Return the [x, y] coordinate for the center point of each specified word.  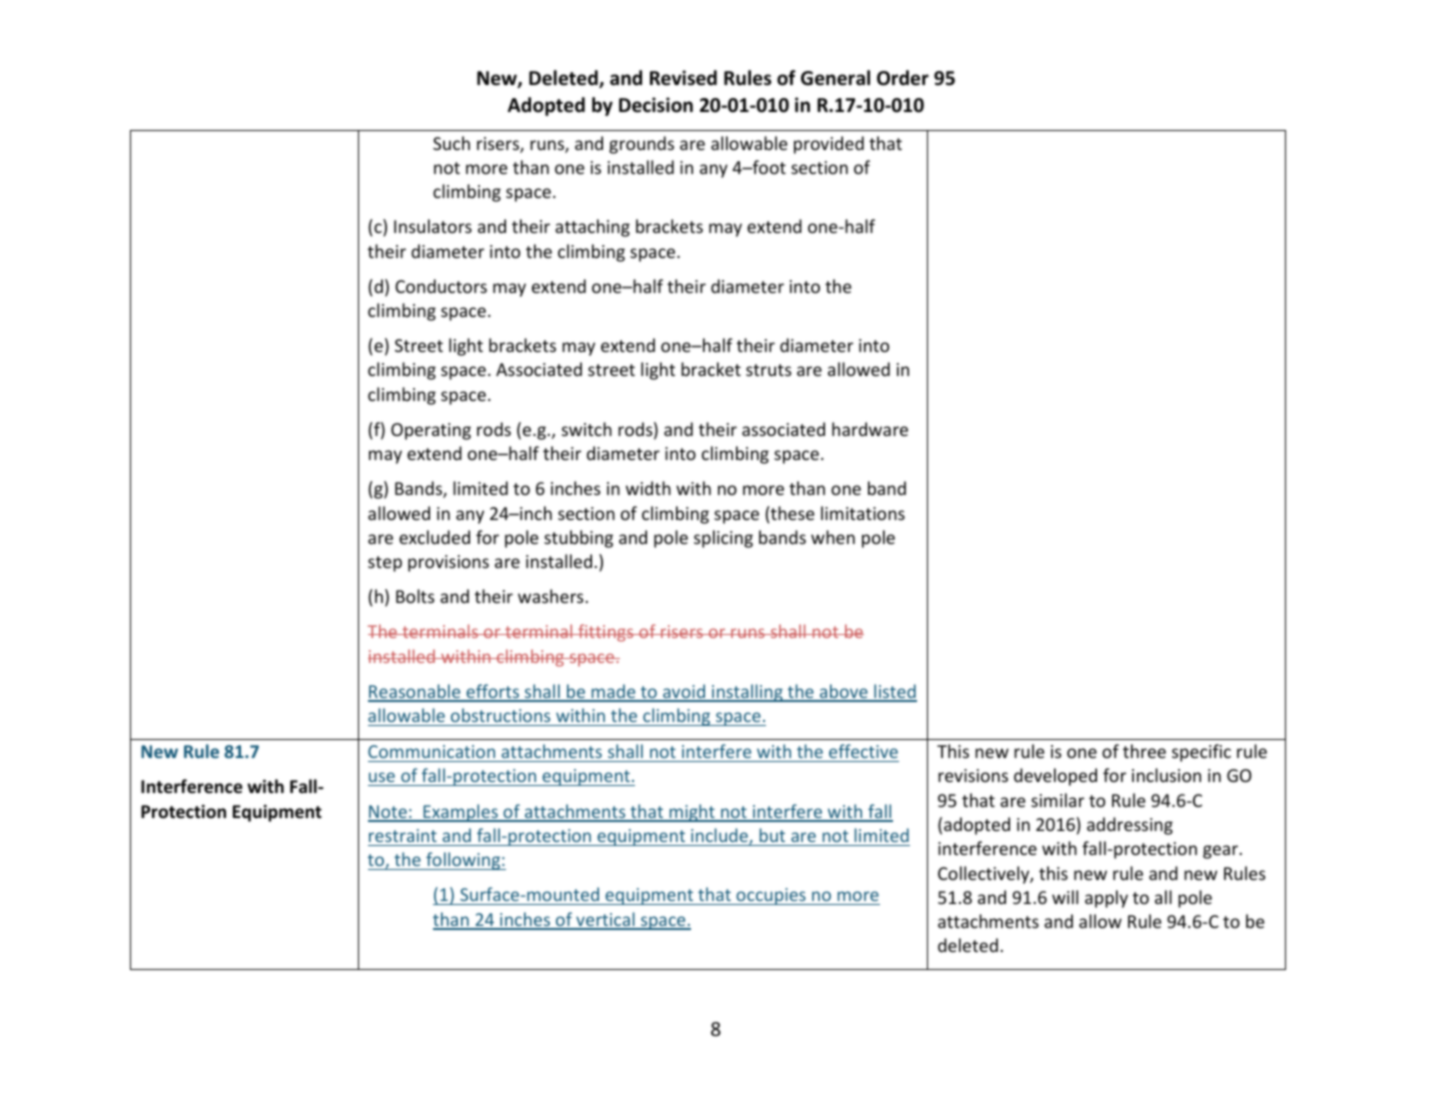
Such [451, 143]
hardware [870, 429]
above [844, 692]
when [833, 537]
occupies [771, 896]
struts [769, 370]
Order [903, 78]
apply [1106, 899]
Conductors [441, 286]
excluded [434, 537]
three [1144, 751]
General [835, 78]
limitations [863, 513]
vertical [605, 920]
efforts [493, 692]
